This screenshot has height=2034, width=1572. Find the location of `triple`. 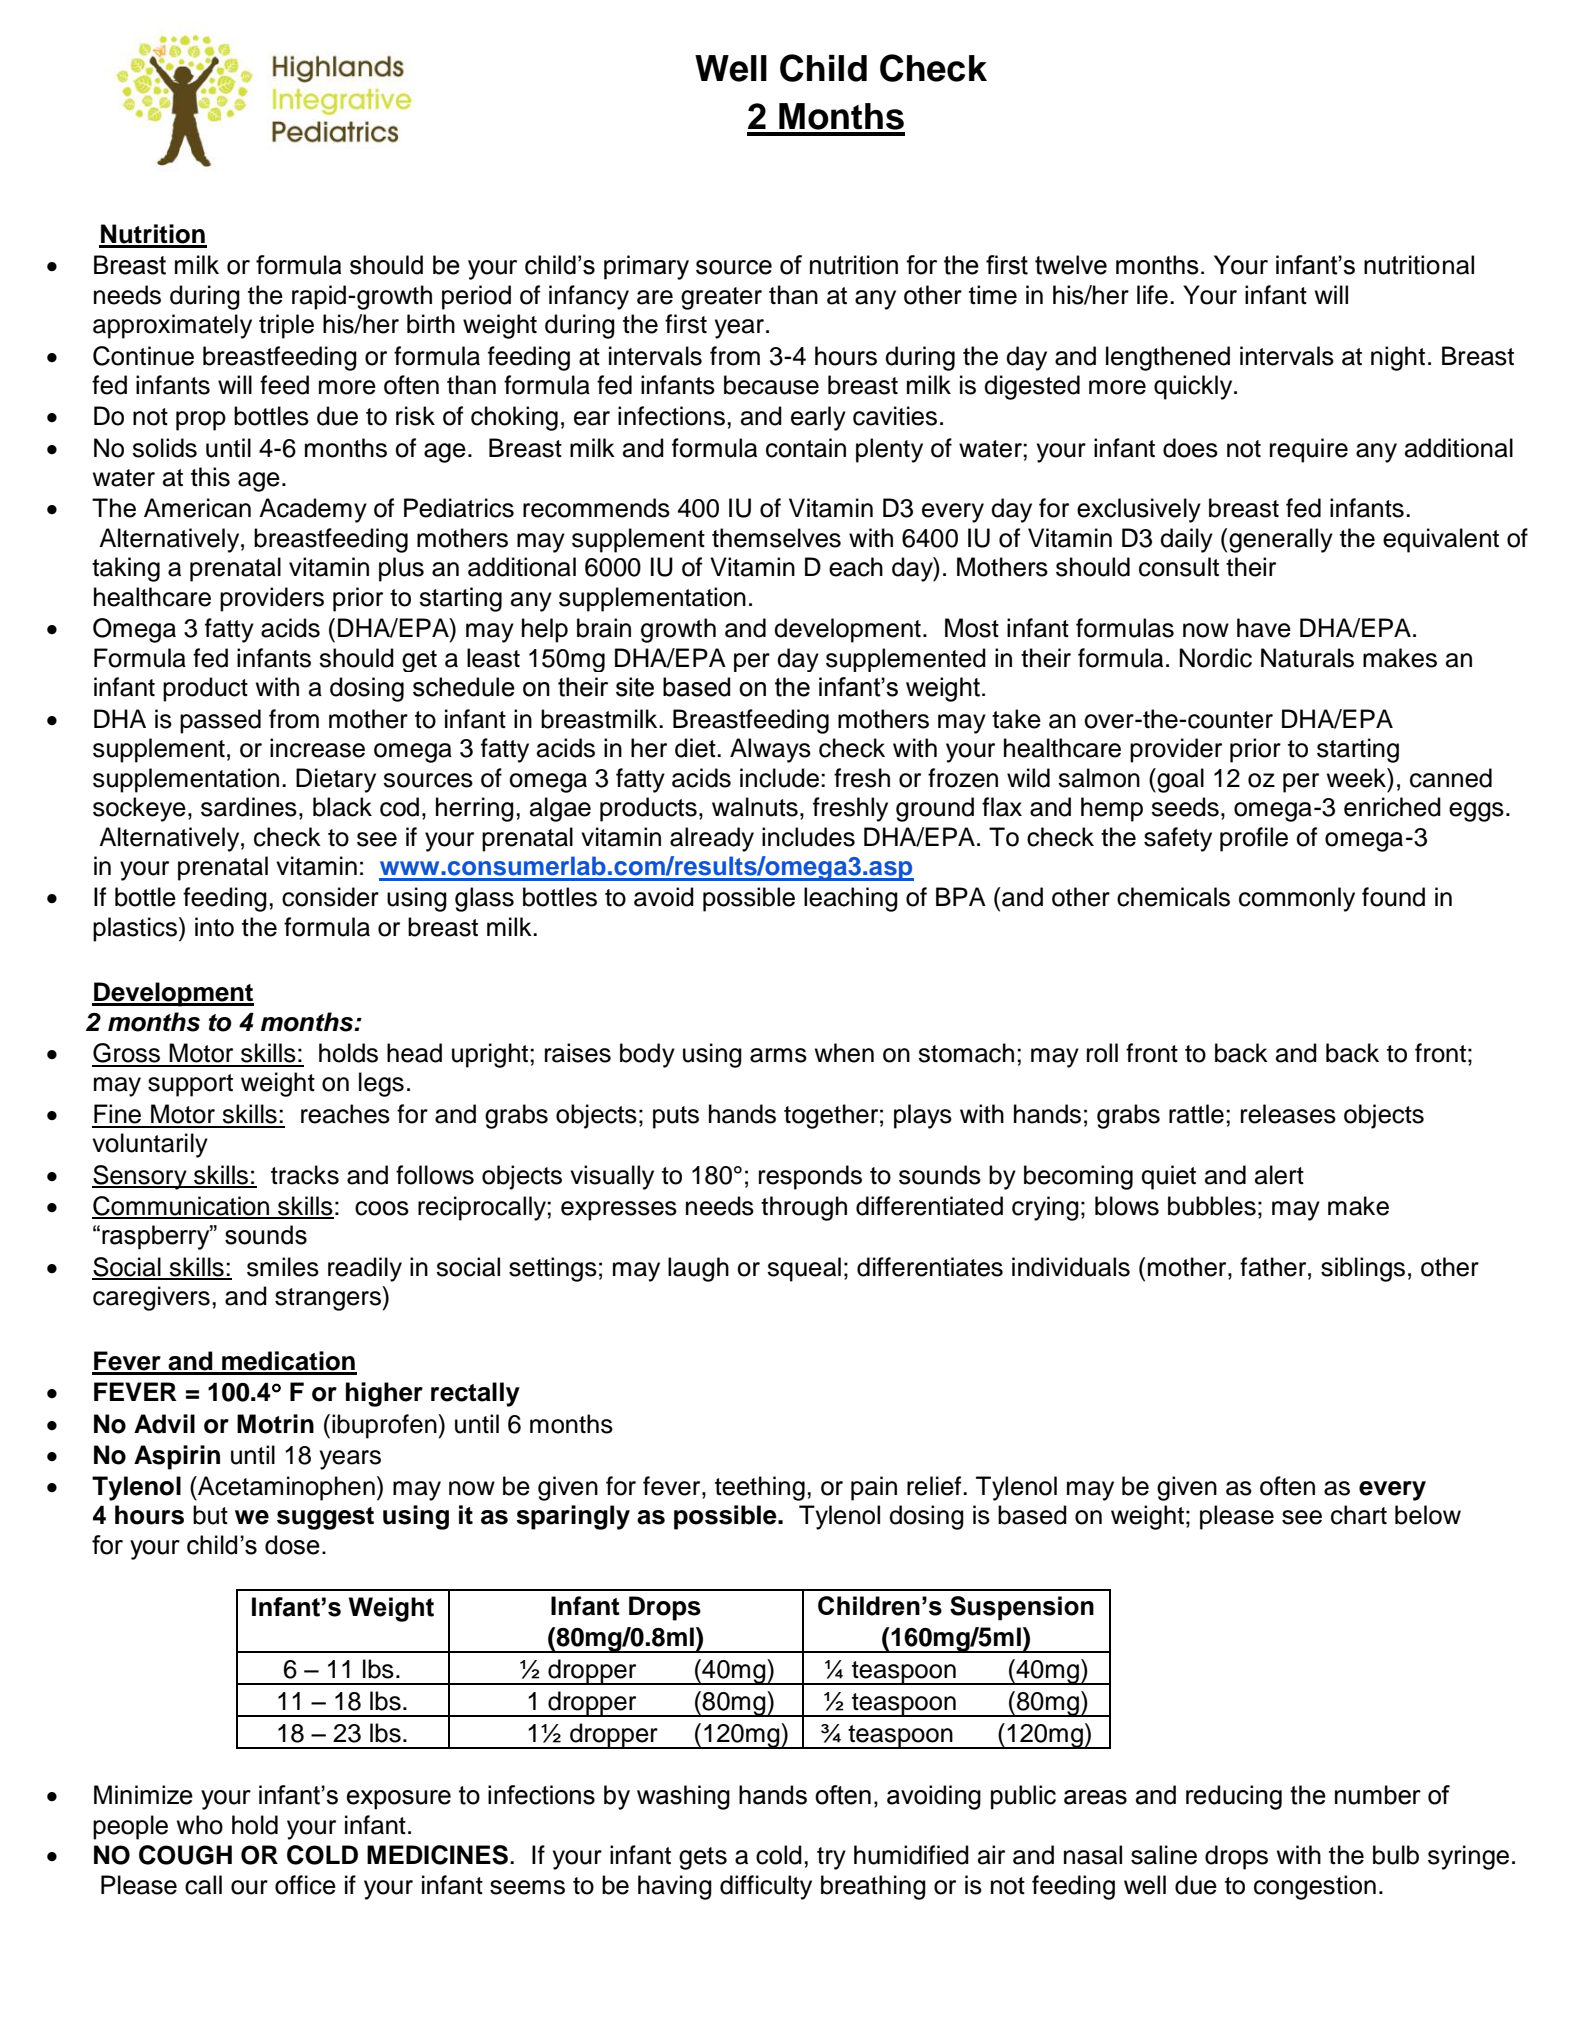

triple is located at coordinates (286, 326).
